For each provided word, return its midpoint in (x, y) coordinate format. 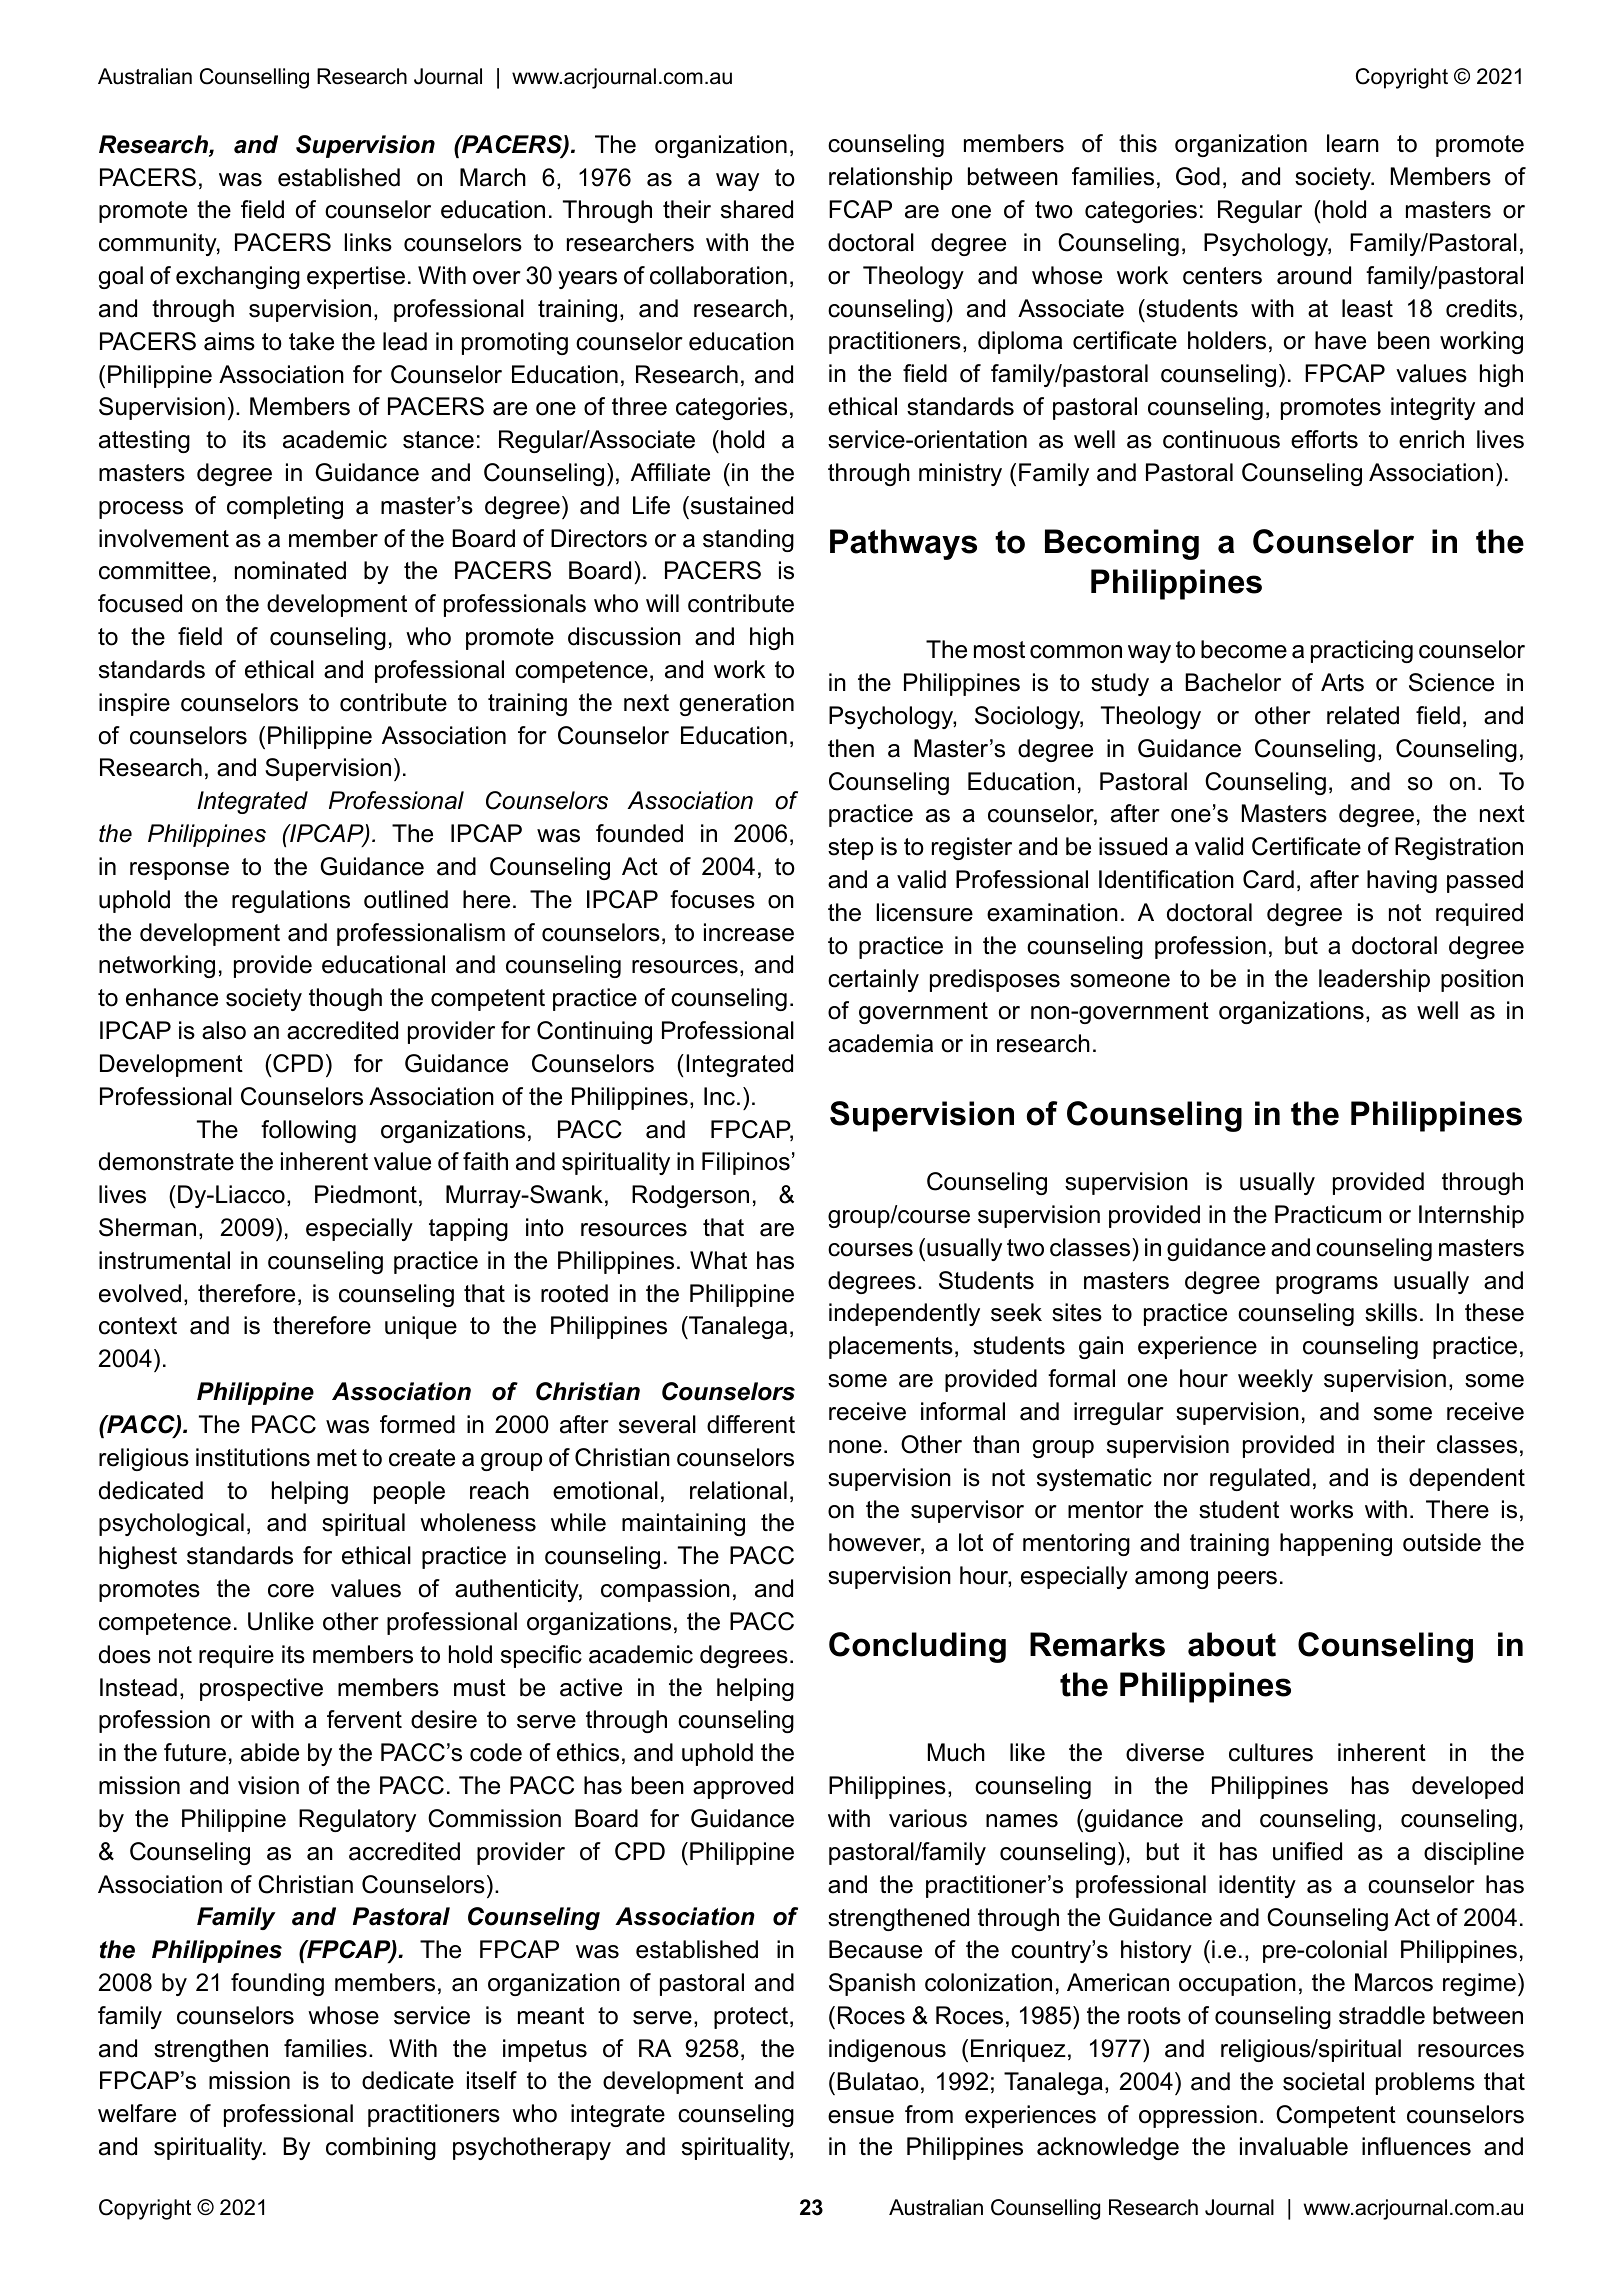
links (368, 242)
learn (1353, 143)
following (308, 1131)
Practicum (1328, 1214)
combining (381, 2148)
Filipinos (746, 1163)
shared (757, 209)
